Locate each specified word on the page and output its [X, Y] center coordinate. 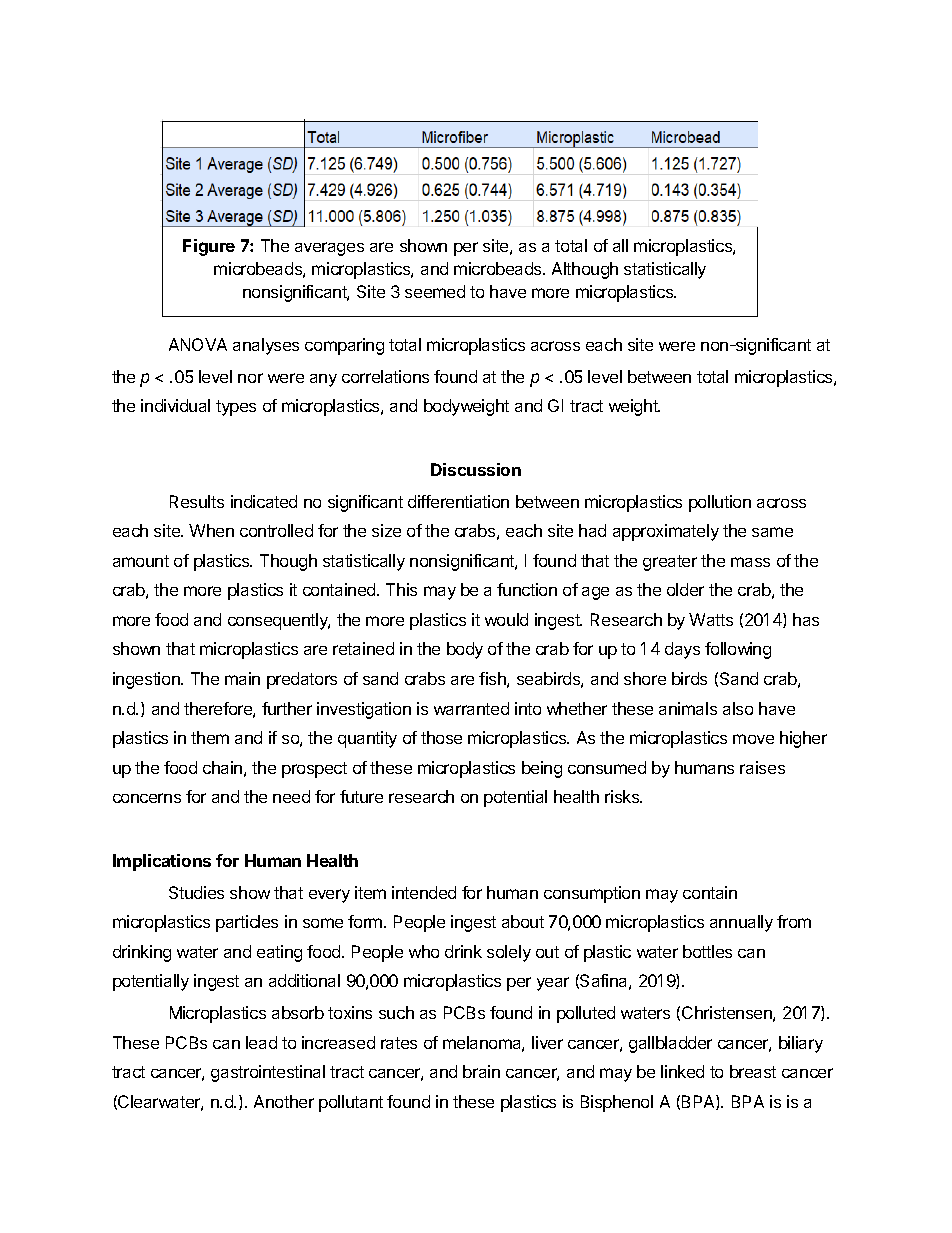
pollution [720, 503]
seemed [435, 291]
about [523, 921]
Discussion [476, 469]
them [210, 737]
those [441, 737]
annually [741, 923]
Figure [209, 247]
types [236, 408]
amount [141, 561]
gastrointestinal [268, 1073]
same [772, 532]
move [753, 739]
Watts [711, 619]
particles [247, 923]
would [506, 619]
